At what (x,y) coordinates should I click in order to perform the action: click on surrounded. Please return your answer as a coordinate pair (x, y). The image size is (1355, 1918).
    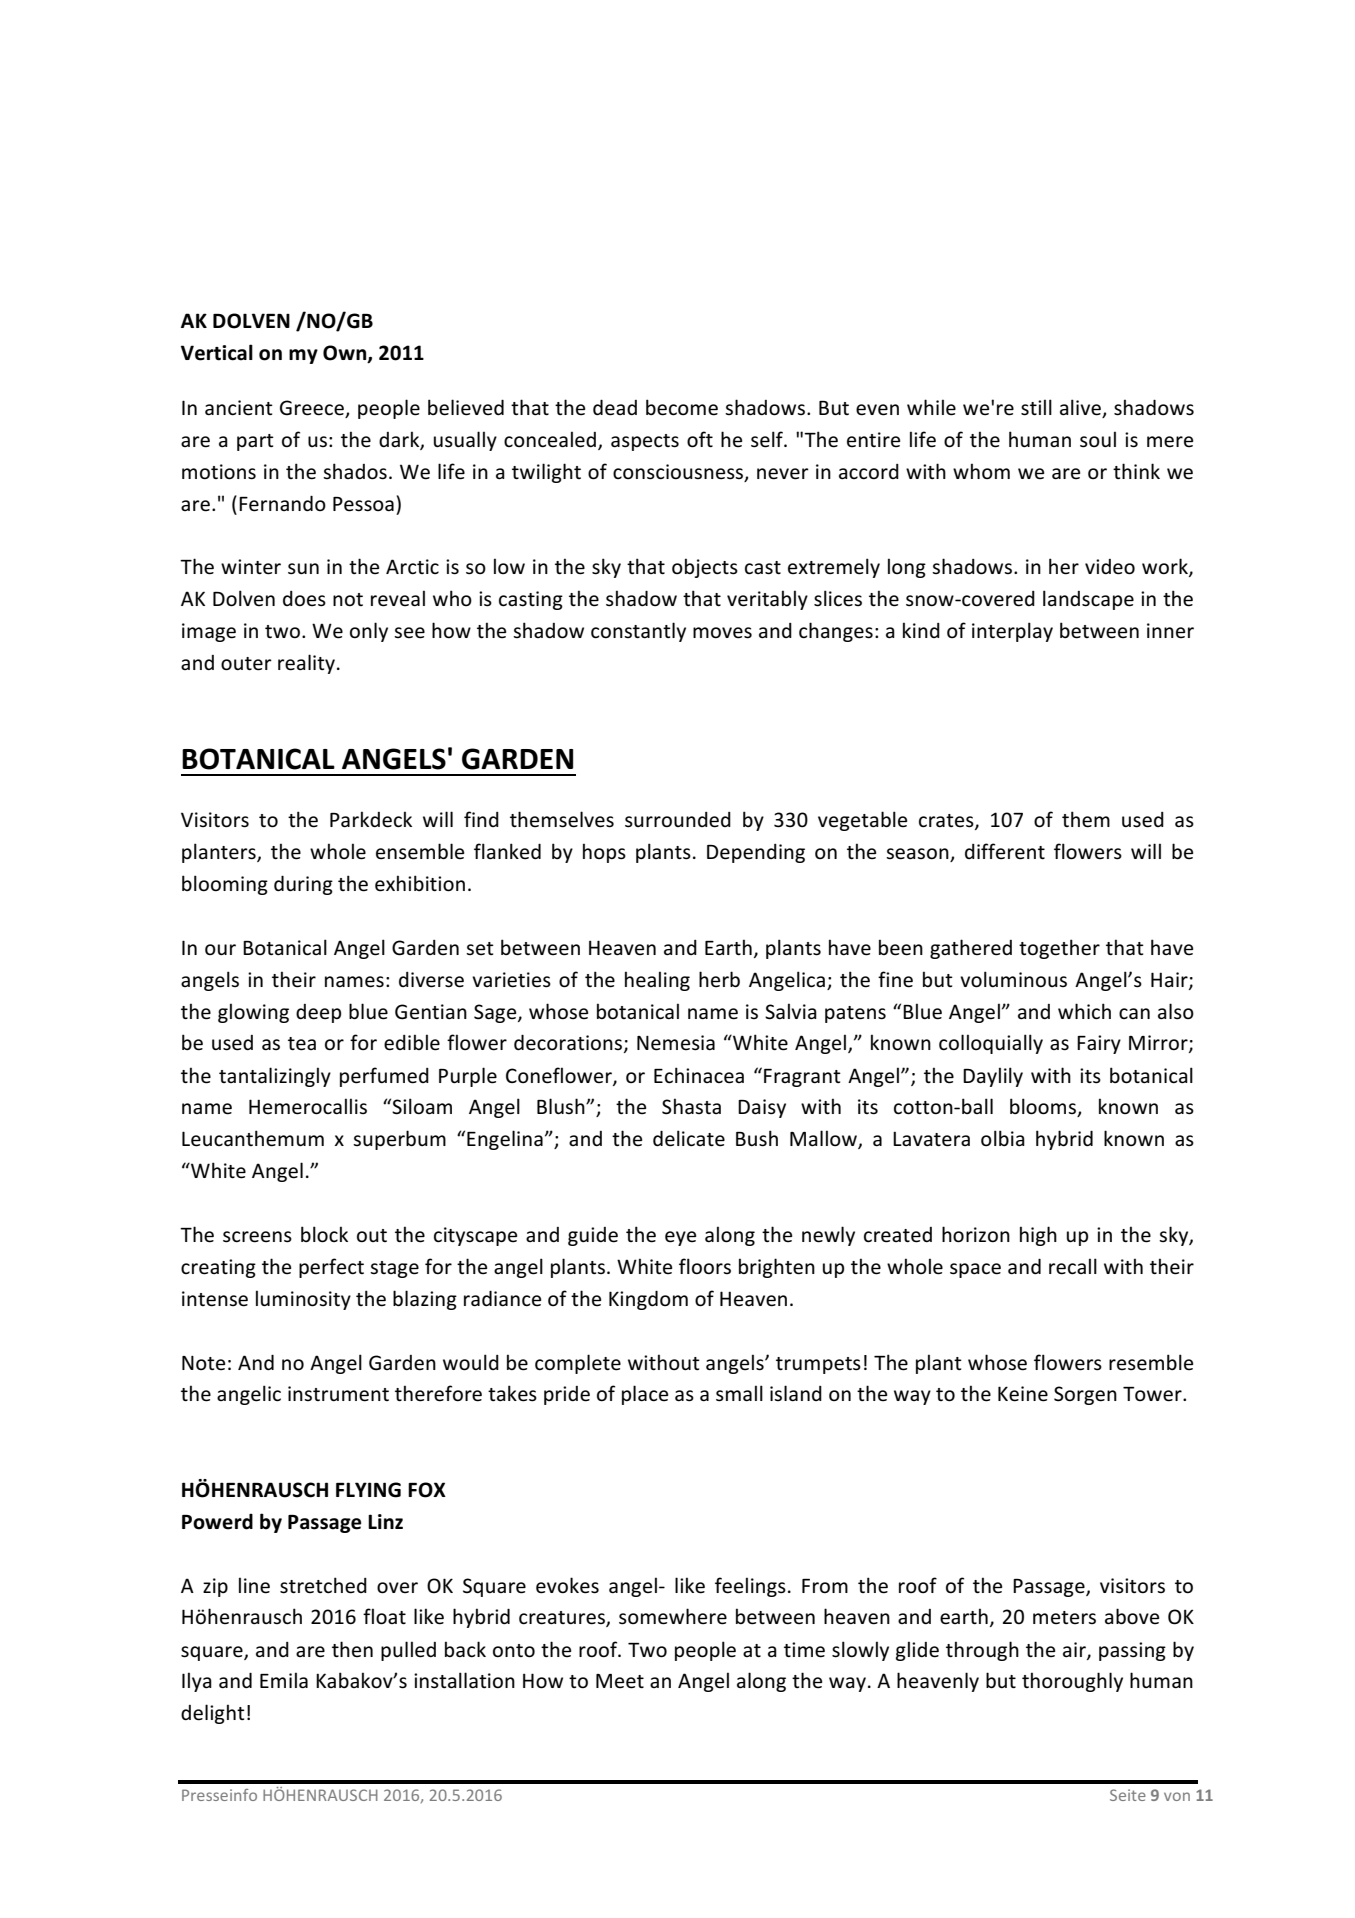
    Looking at the image, I should click on (678, 820).
